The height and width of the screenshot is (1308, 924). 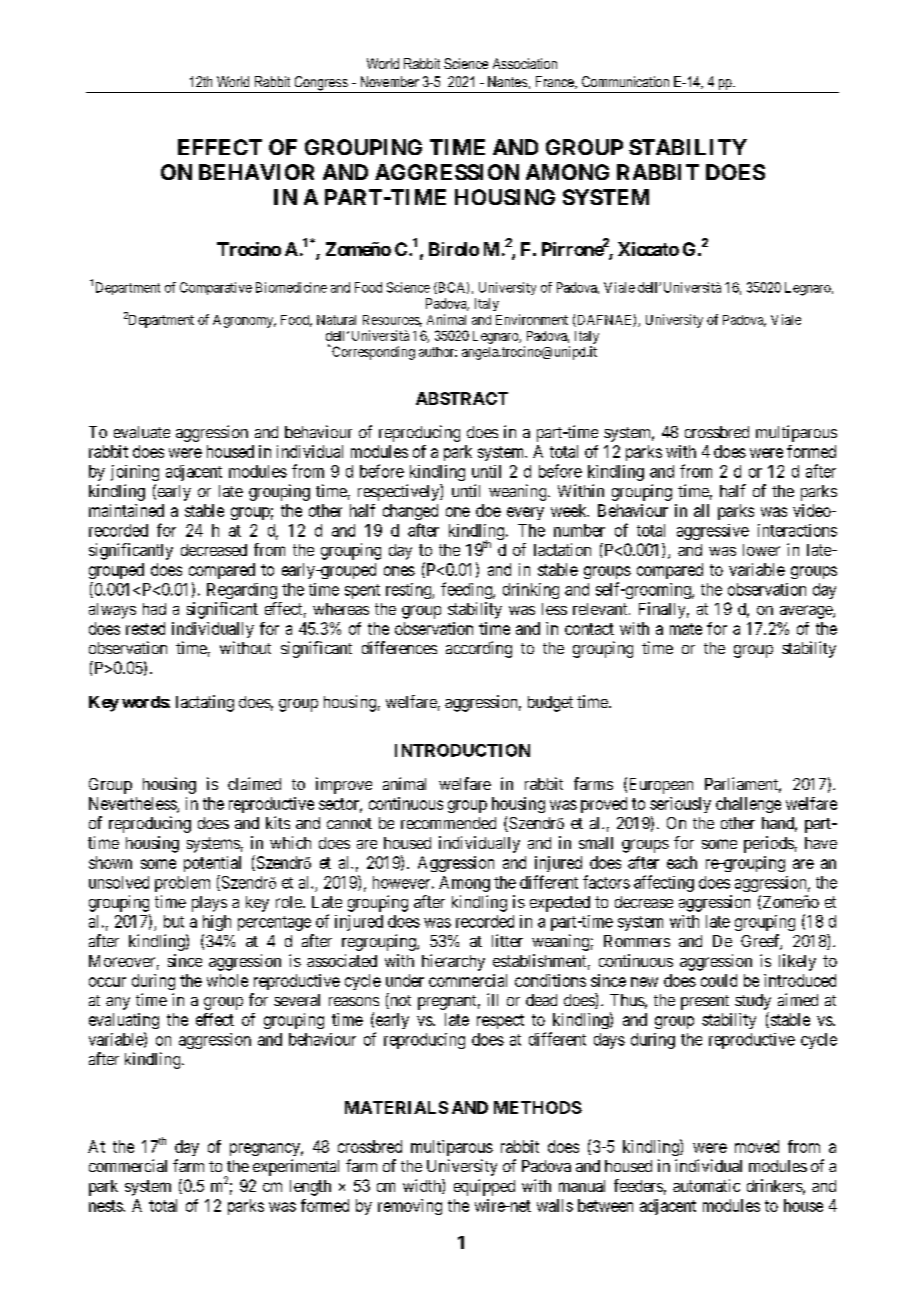 I want to click on average, so click(x=807, y=612).
